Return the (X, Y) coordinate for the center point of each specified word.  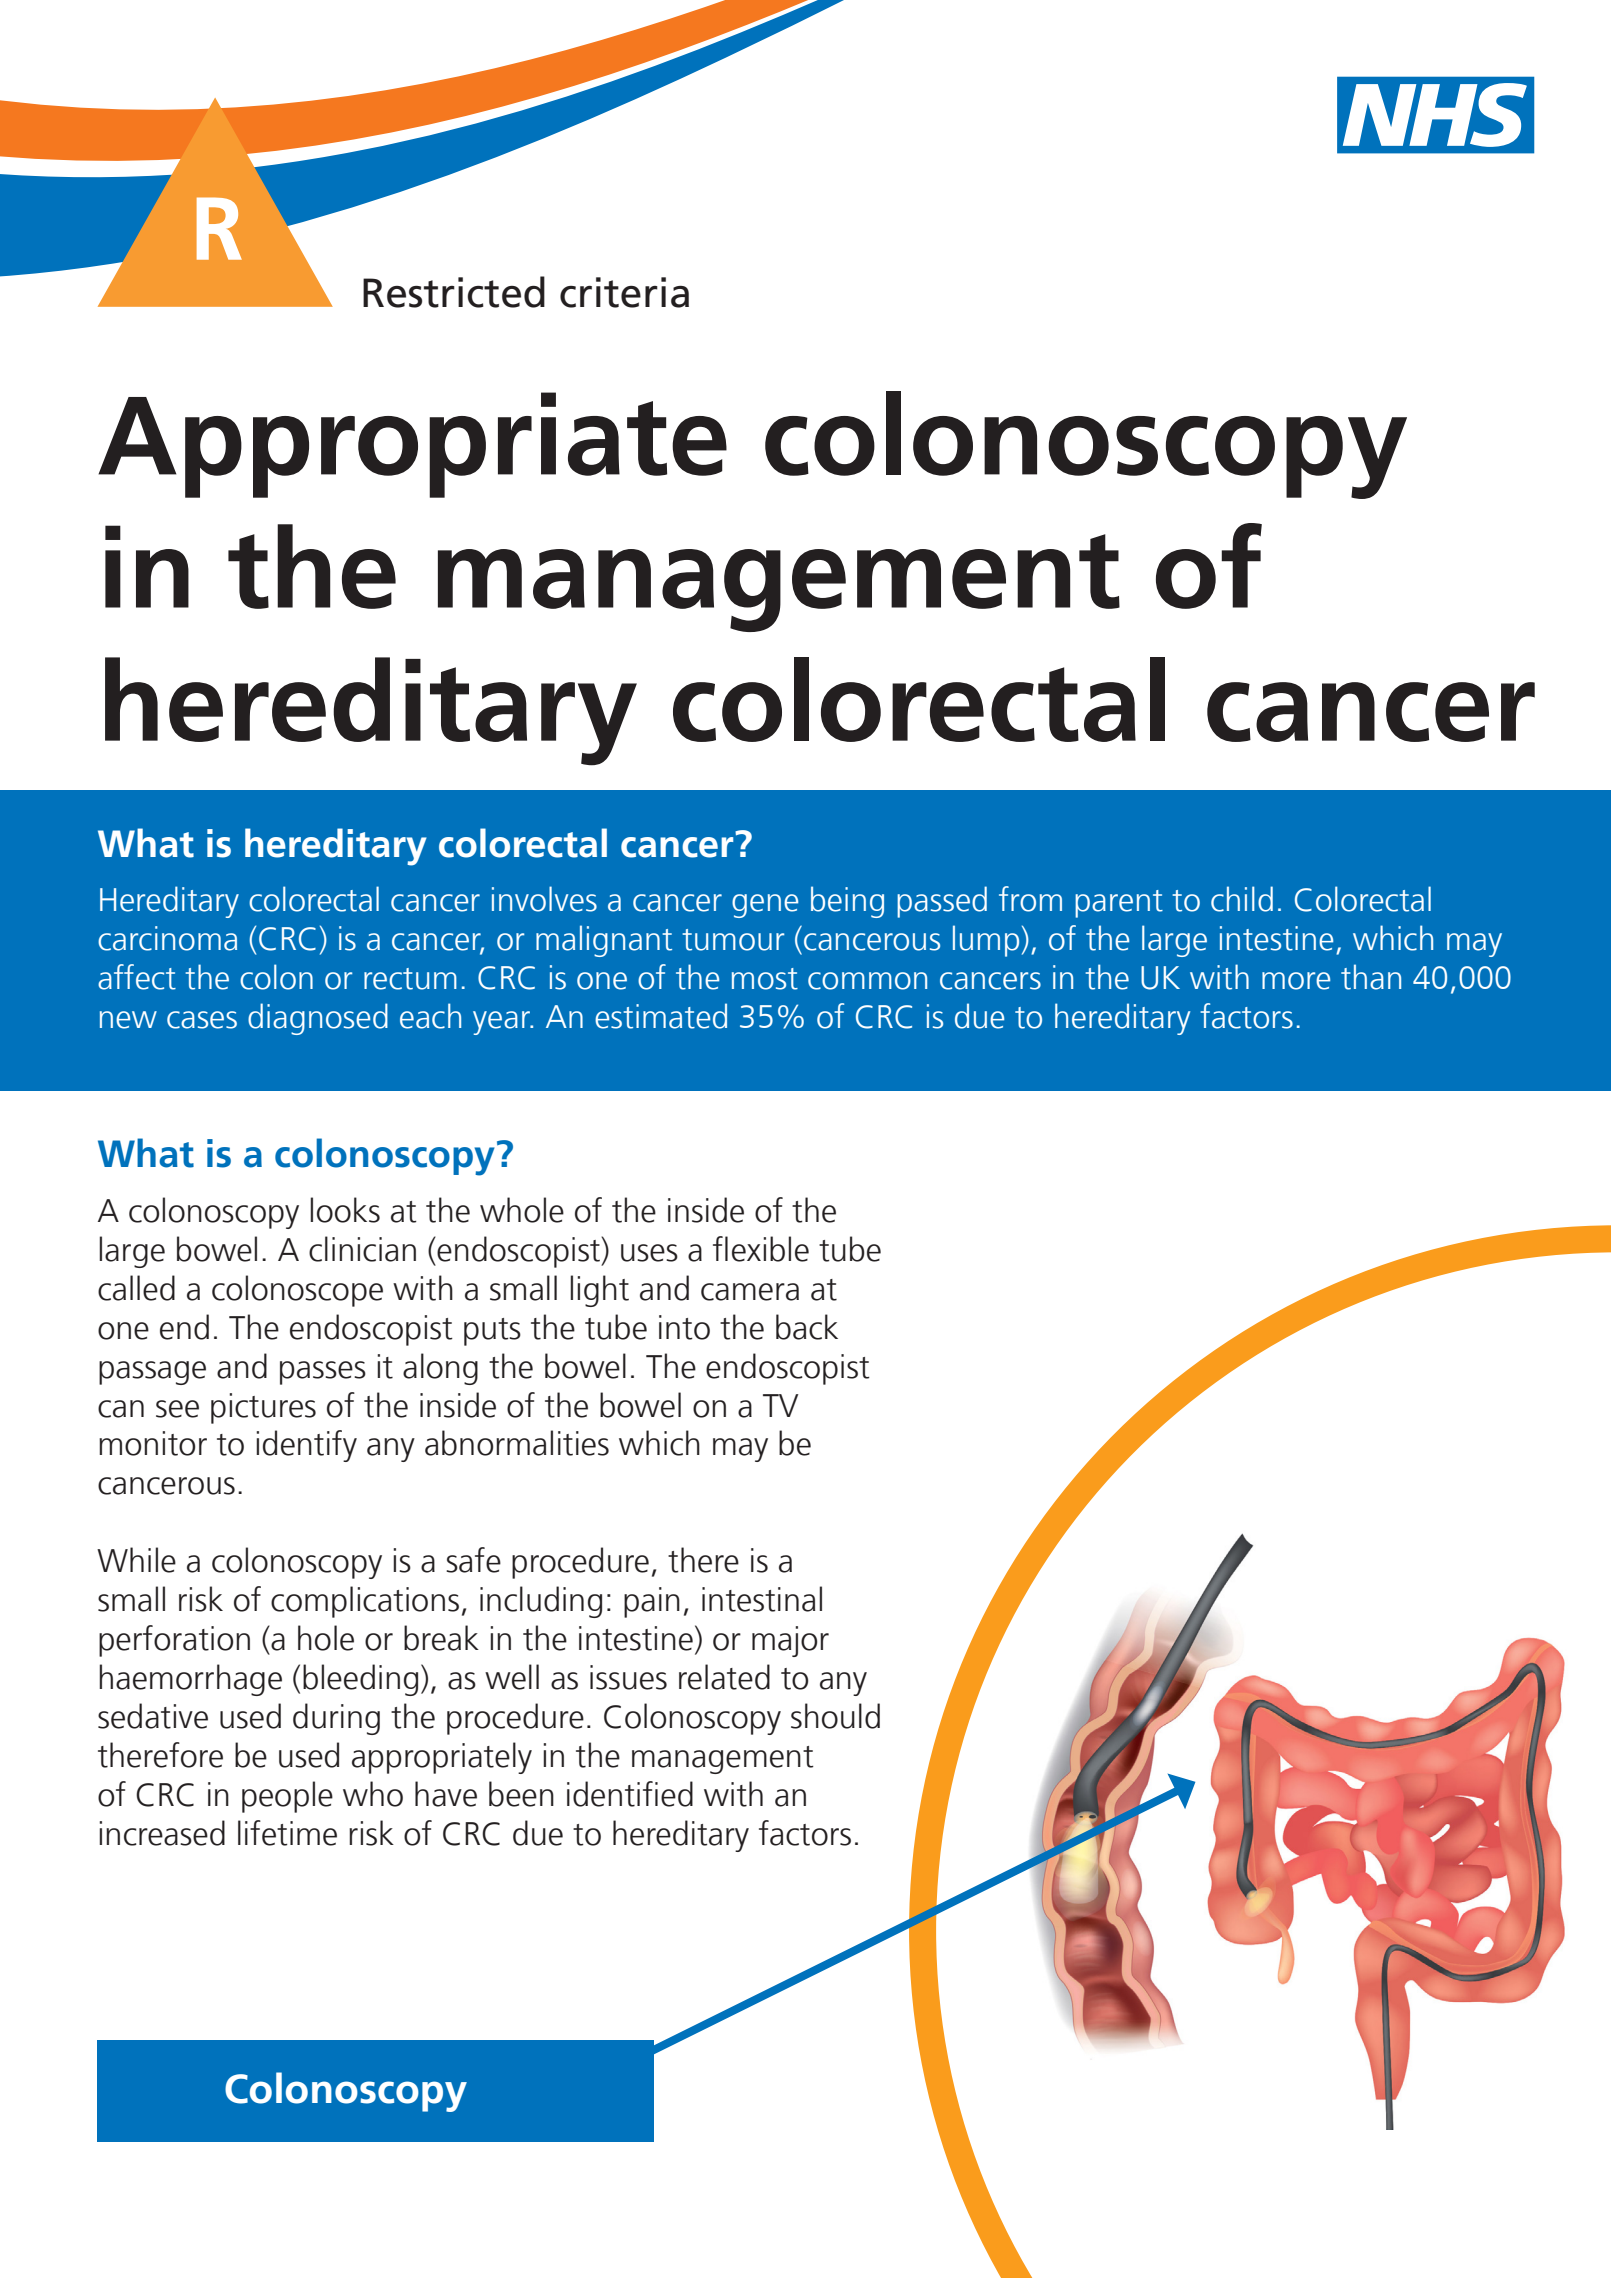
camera (750, 1292)
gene (765, 906)
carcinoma (167, 938)
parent (1119, 904)
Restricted (454, 292)
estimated (661, 1016)
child (1242, 899)
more (1296, 981)
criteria (624, 292)
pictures (263, 1408)
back (807, 1327)
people (287, 1797)
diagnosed (318, 1019)
